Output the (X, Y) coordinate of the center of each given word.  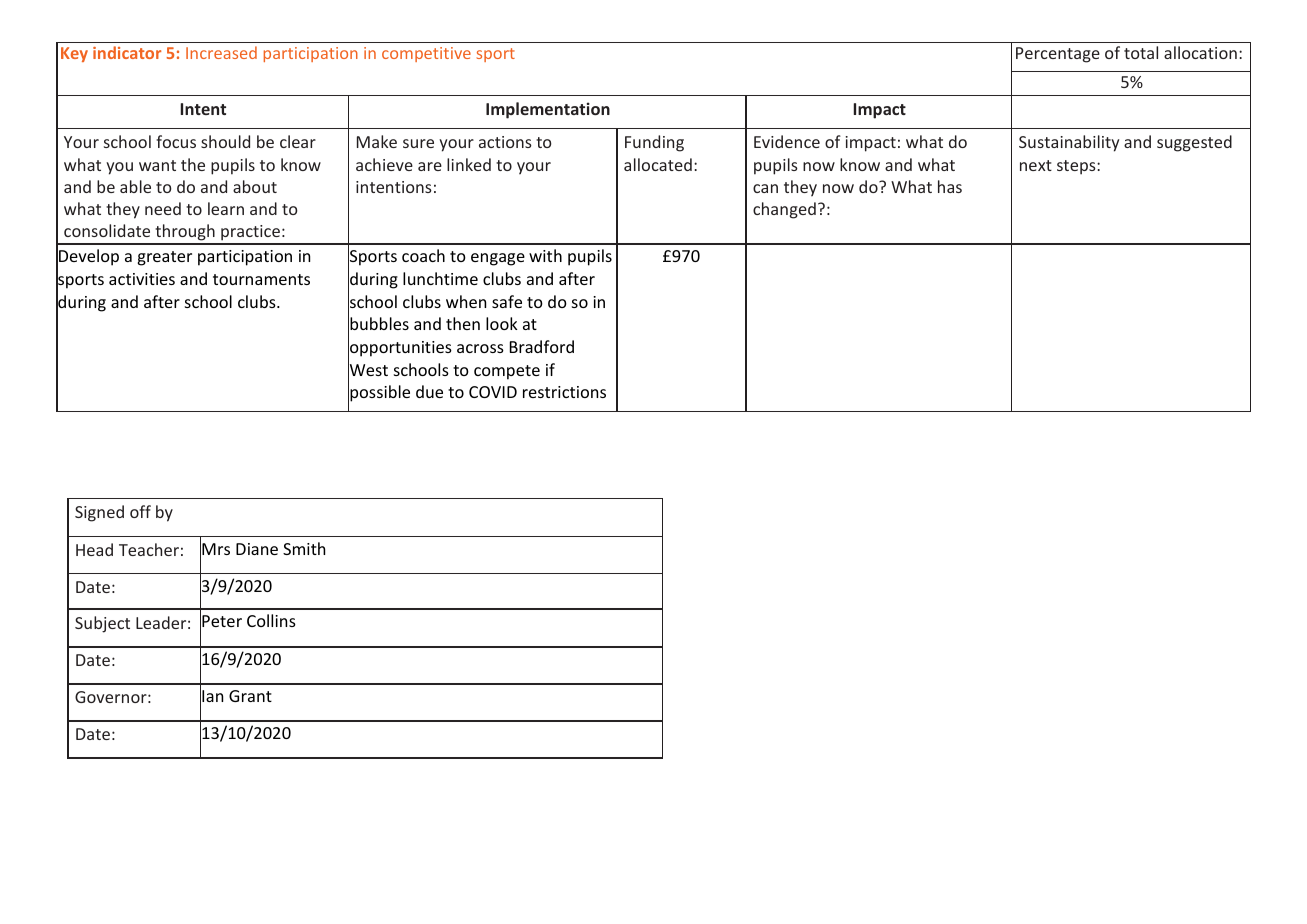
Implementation (548, 110)
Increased (221, 52)
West (368, 370)
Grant (250, 696)
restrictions (564, 392)
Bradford (542, 346)
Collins (271, 620)
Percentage (1058, 55)
